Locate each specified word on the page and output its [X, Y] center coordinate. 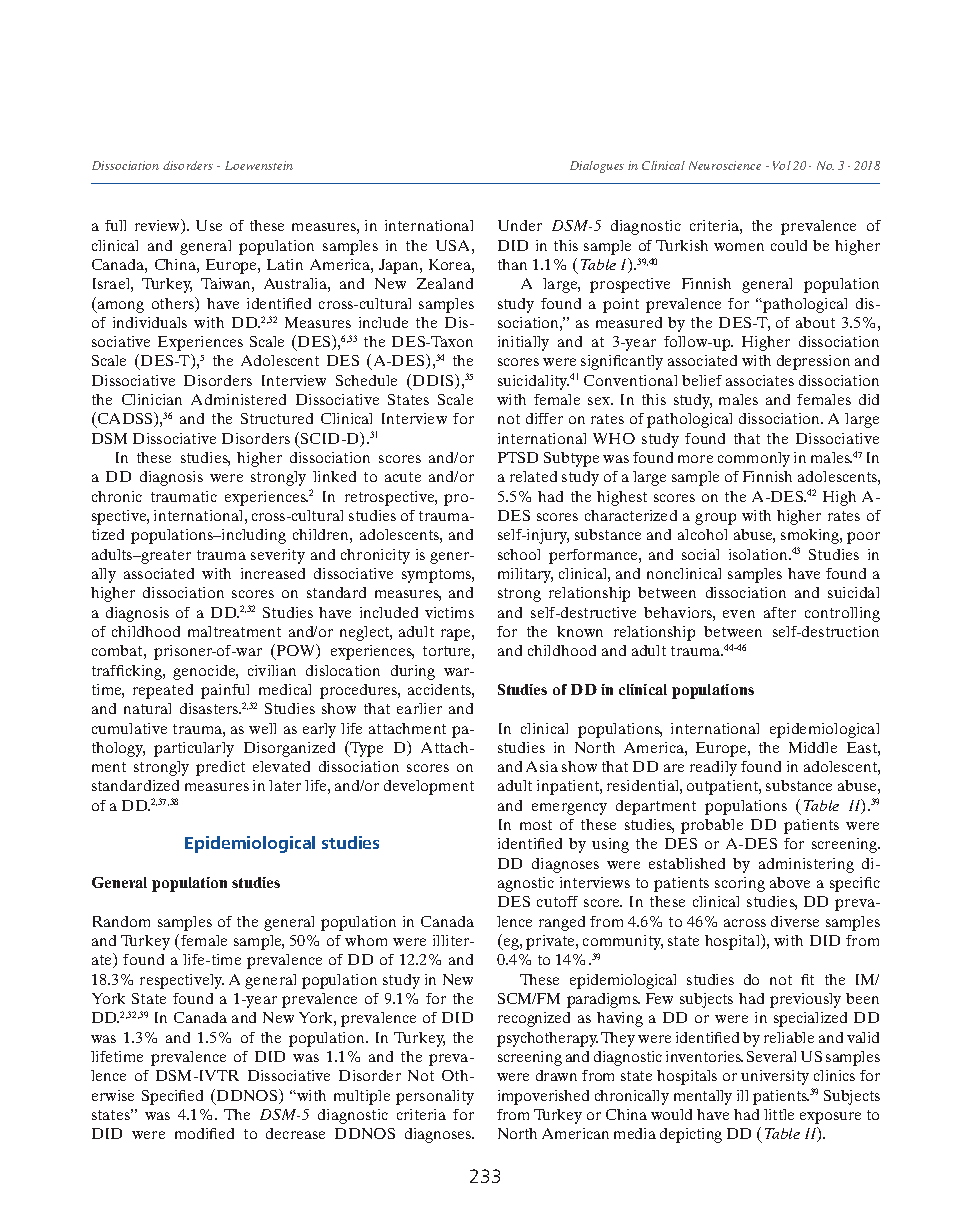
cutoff [557, 901]
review [159, 226]
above [790, 882]
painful [225, 691]
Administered [238, 399]
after [780, 612]
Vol [782, 165]
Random [121, 921]
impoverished [543, 1097]
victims [449, 612]
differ [544, 418]
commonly [754, 459]
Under [520, 225]
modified [204, 1133]
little [779, 1114]
